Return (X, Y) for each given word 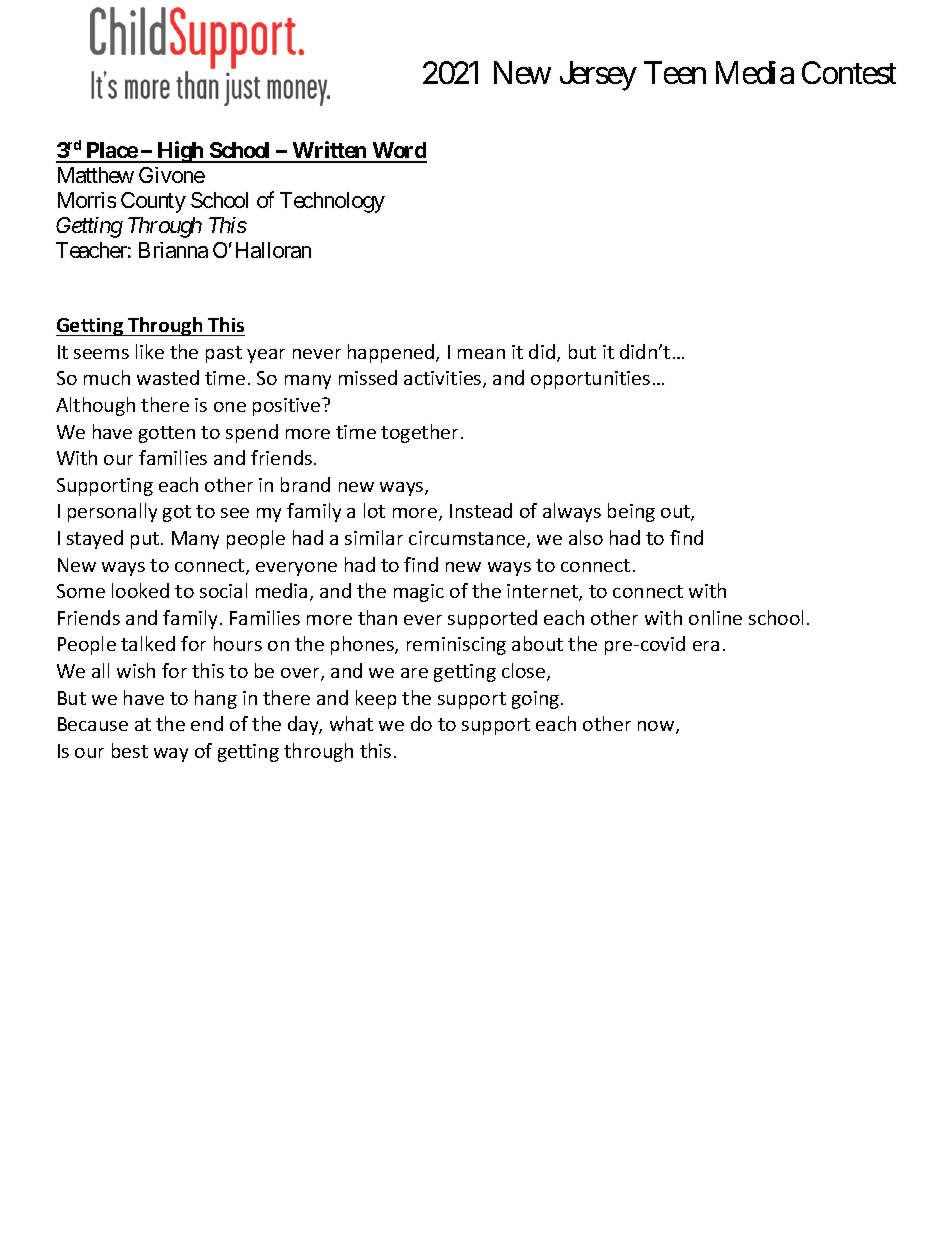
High (181, 152)
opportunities (590, 380)
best (130, 750)
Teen (675, 73)
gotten (167, 434)
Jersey (598, 76)
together (419, 433)
